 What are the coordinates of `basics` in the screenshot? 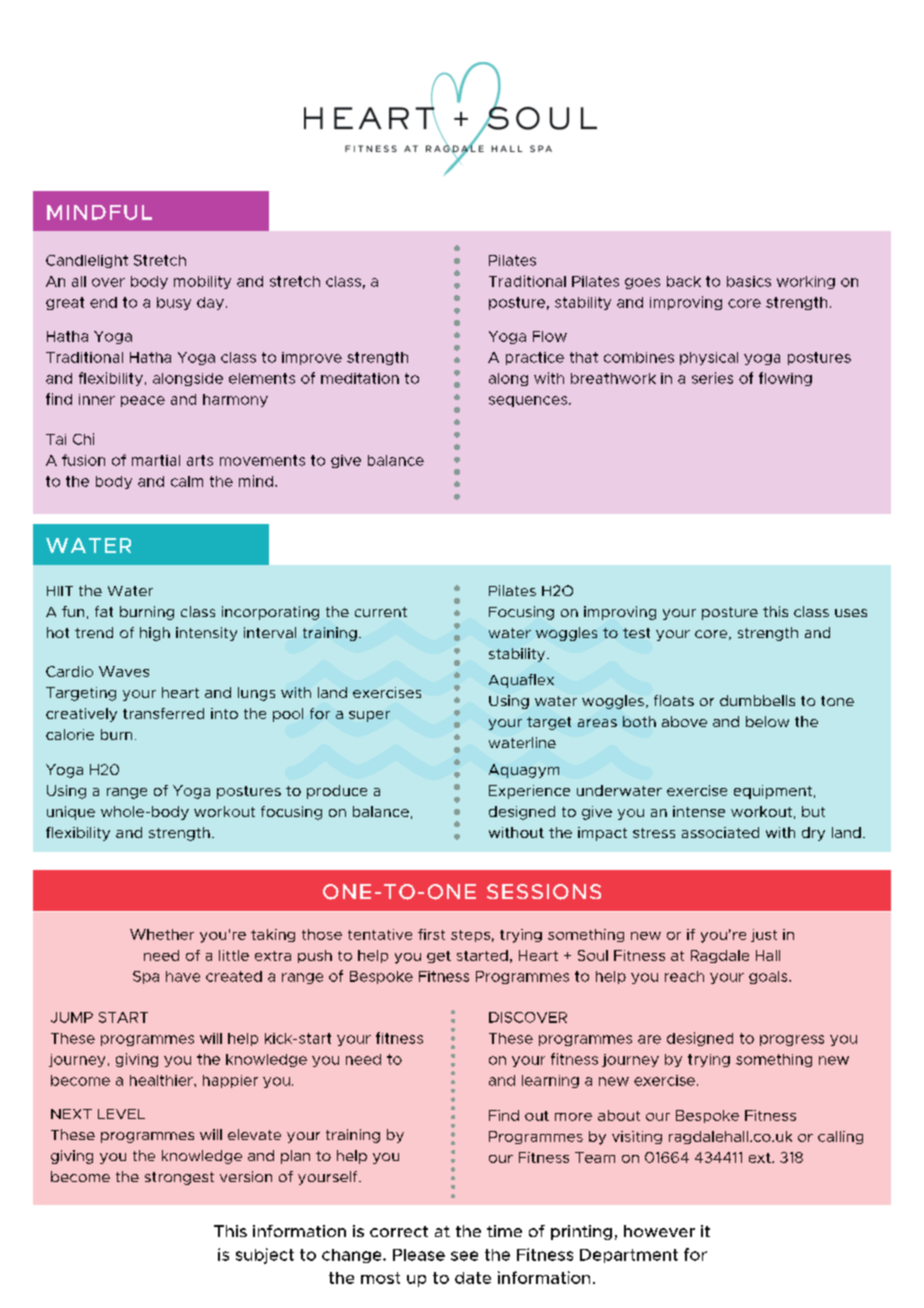 It's located at (749, 281).
